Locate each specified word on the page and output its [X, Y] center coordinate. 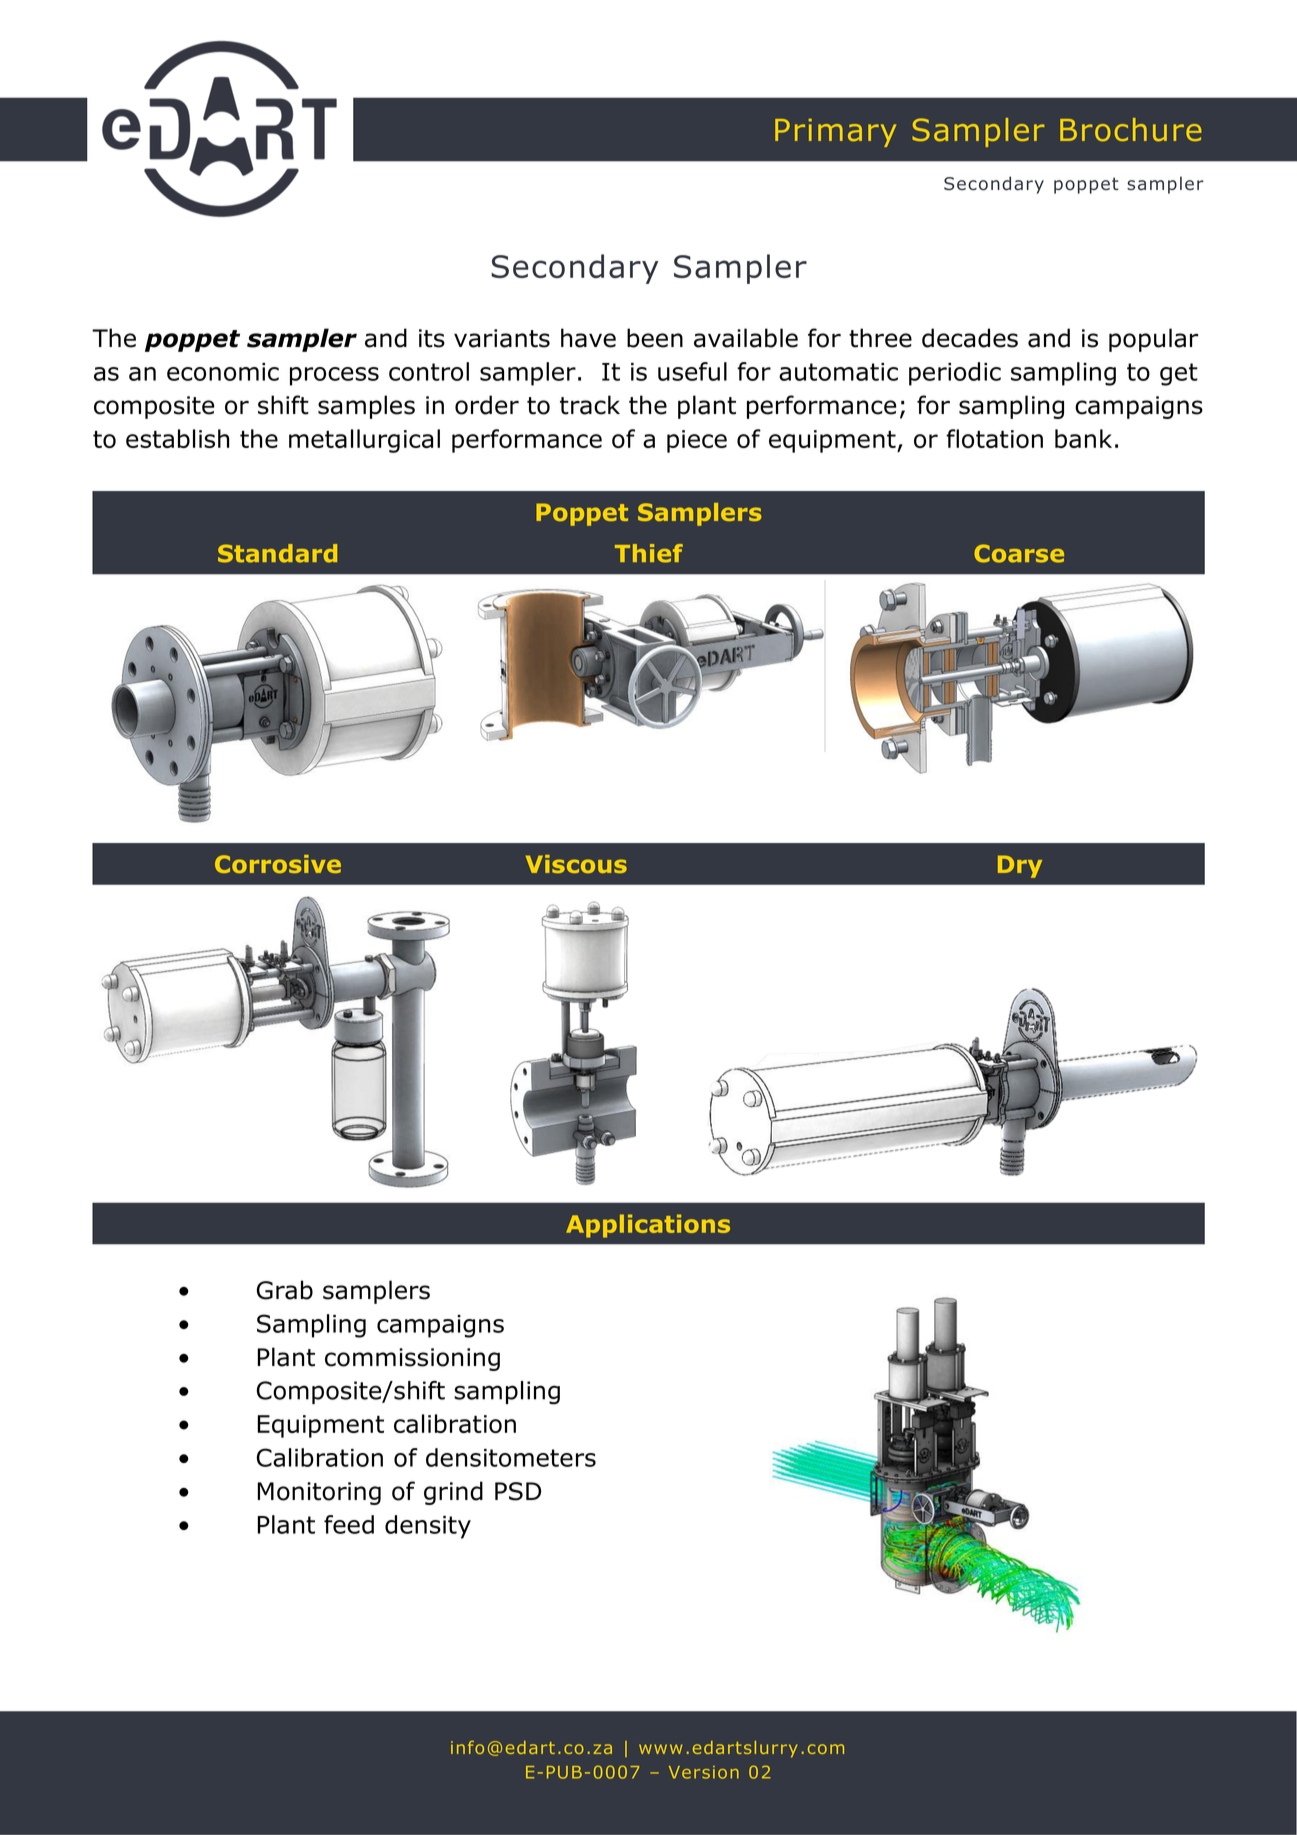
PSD [518, 1491]
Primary [835, 133]
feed [349, 1524]
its [432, 338]
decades [970, 338]
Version [704, 1772]
